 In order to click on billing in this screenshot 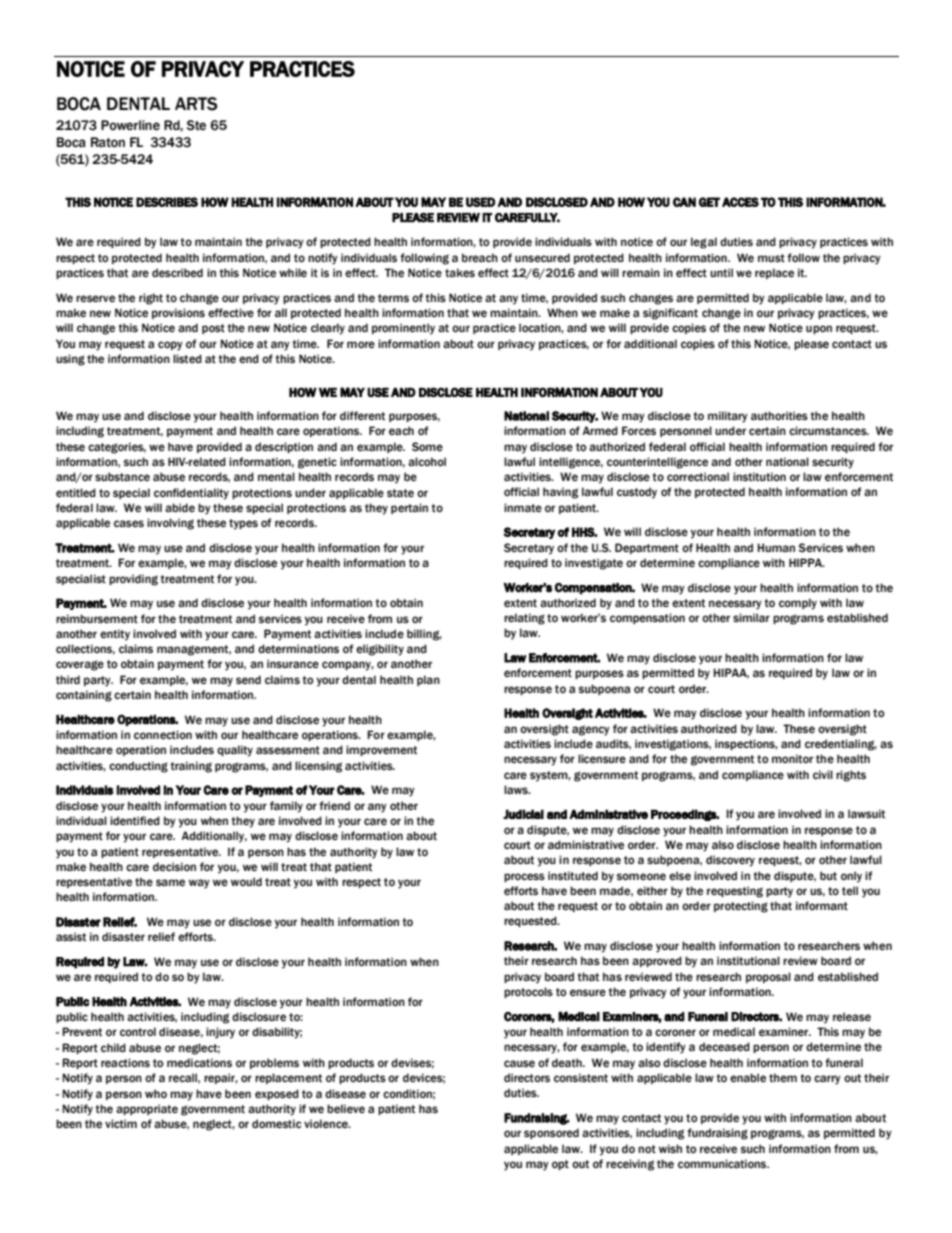, I will do `click(424, 635)`.
